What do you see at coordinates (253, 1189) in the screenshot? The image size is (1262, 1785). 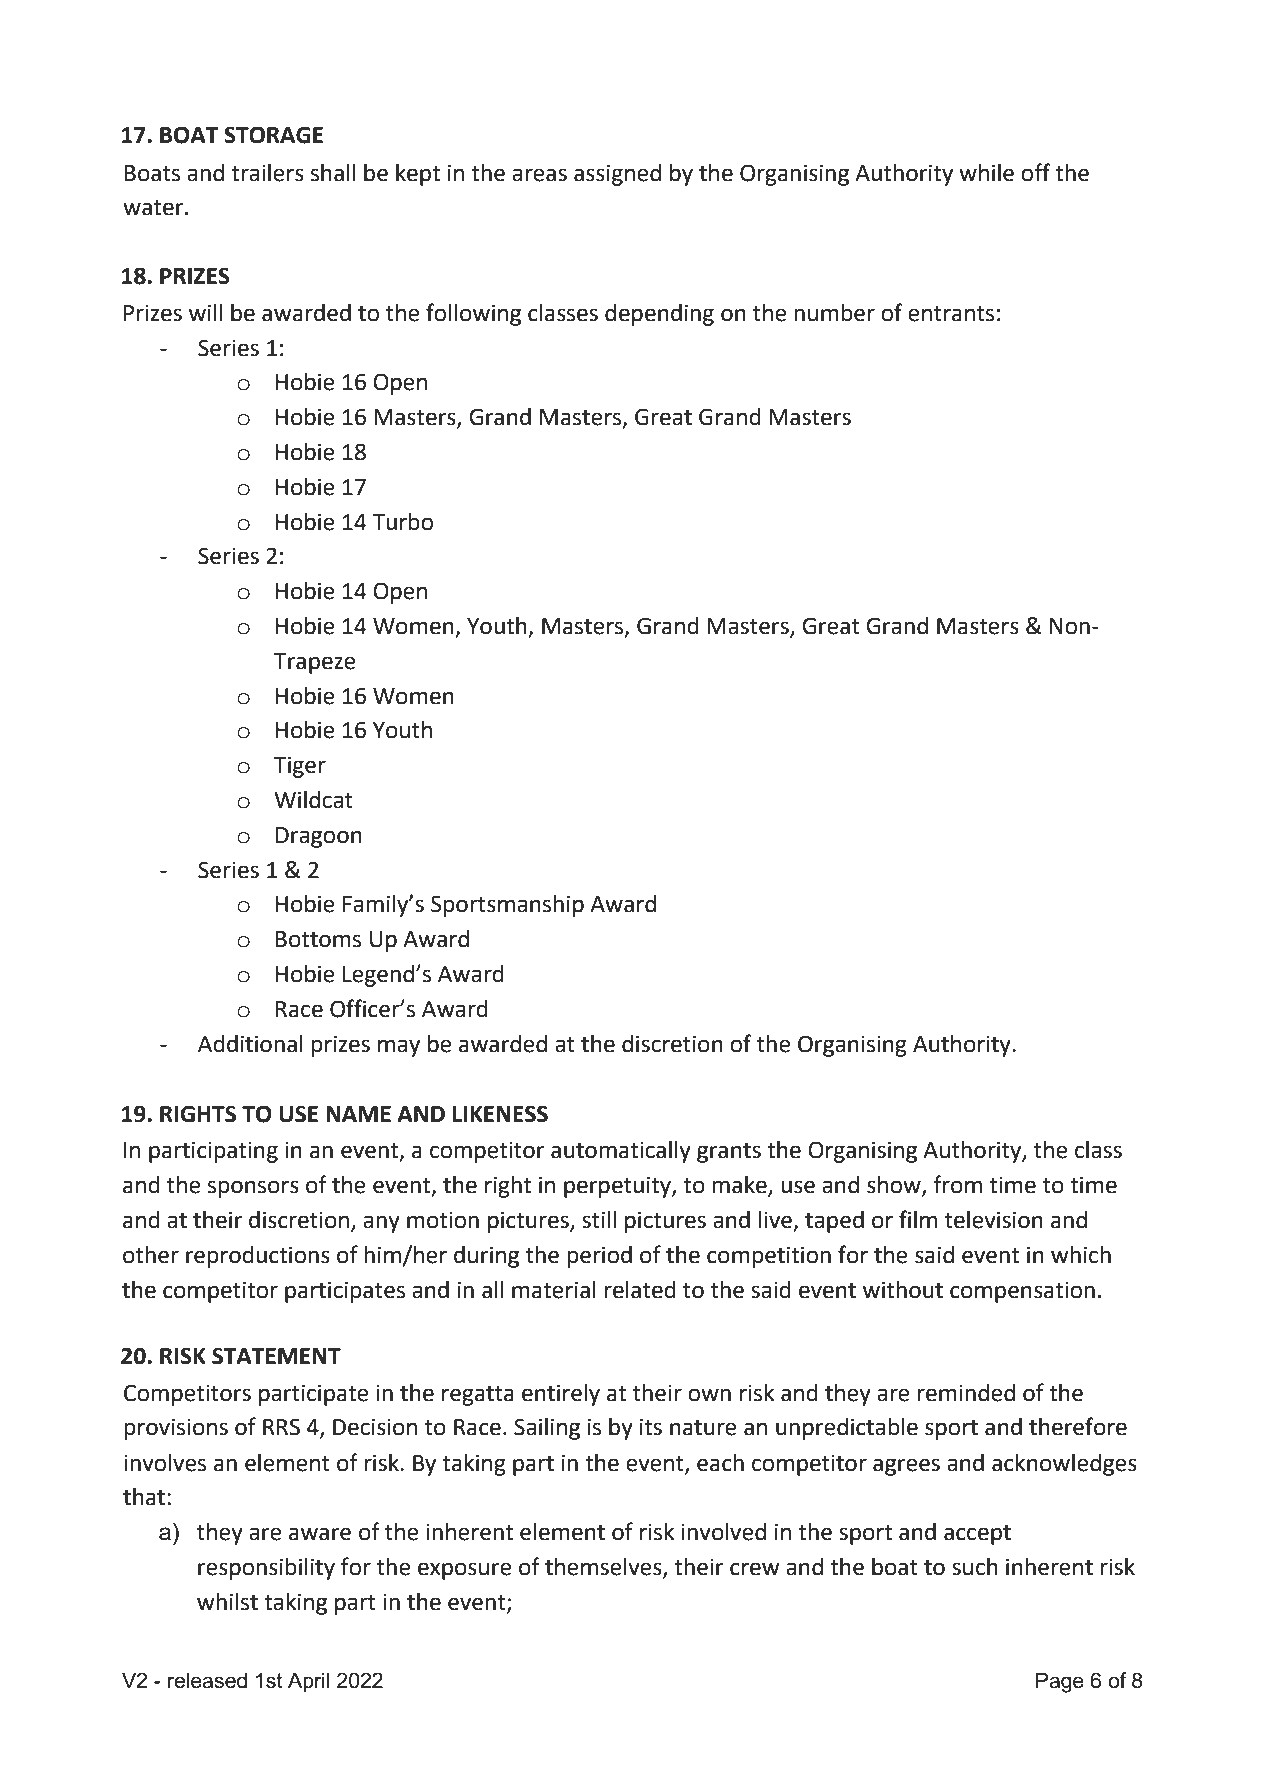 I see `sponsors` at bounding box center [253, 1189].
